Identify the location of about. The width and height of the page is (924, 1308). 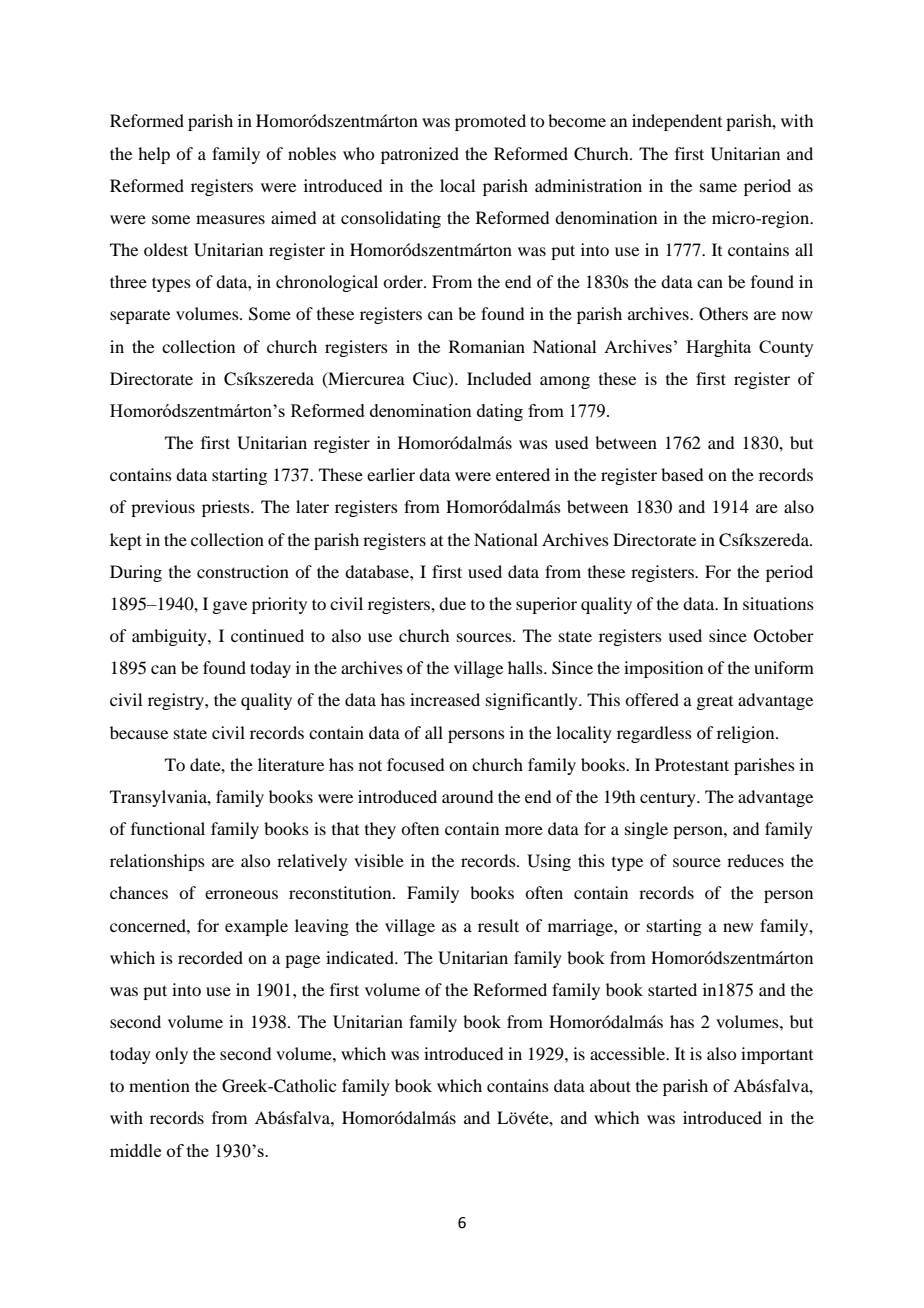
(610, 1085).
